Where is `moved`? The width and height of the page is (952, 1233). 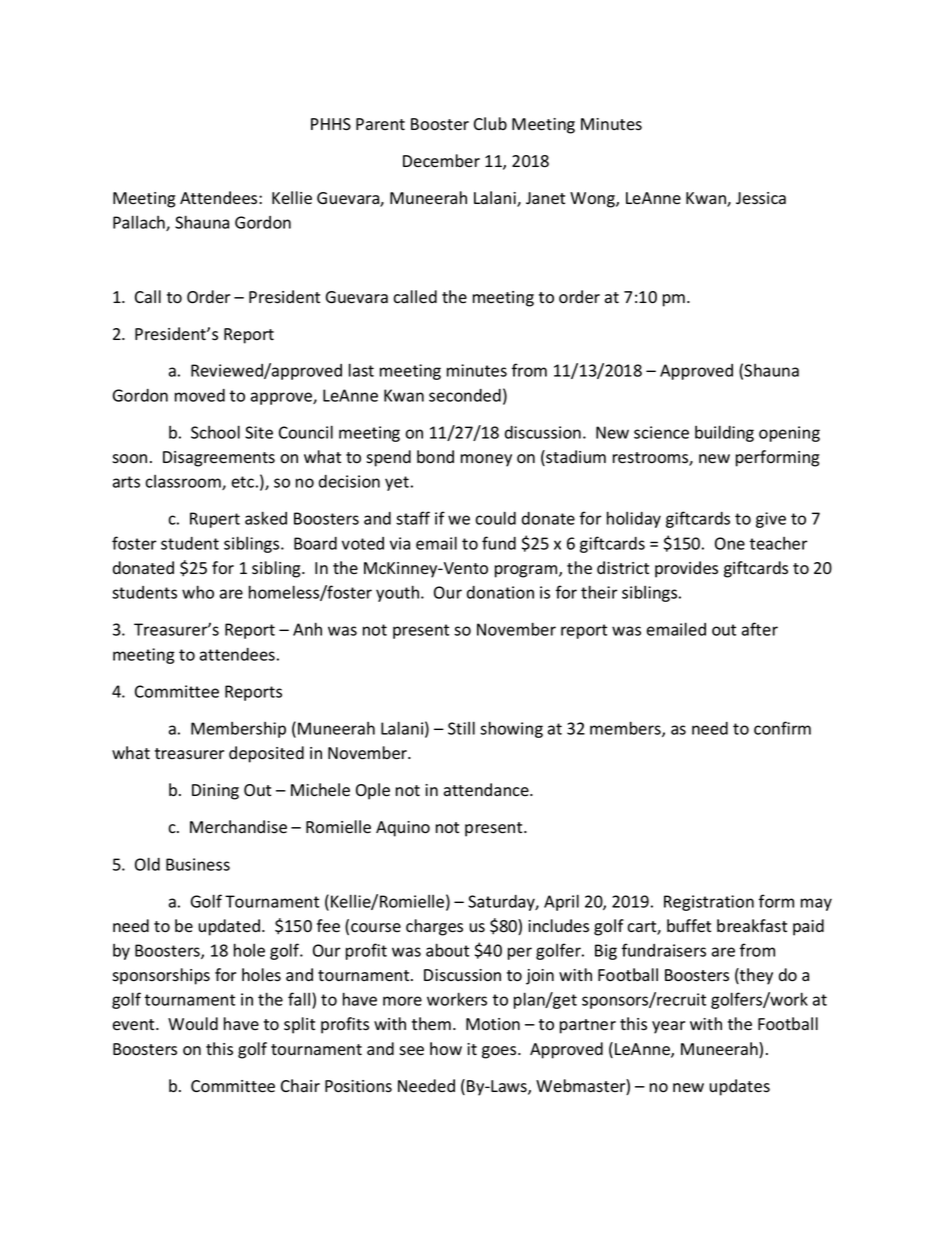 moved is located at coordinates (200, 395).
